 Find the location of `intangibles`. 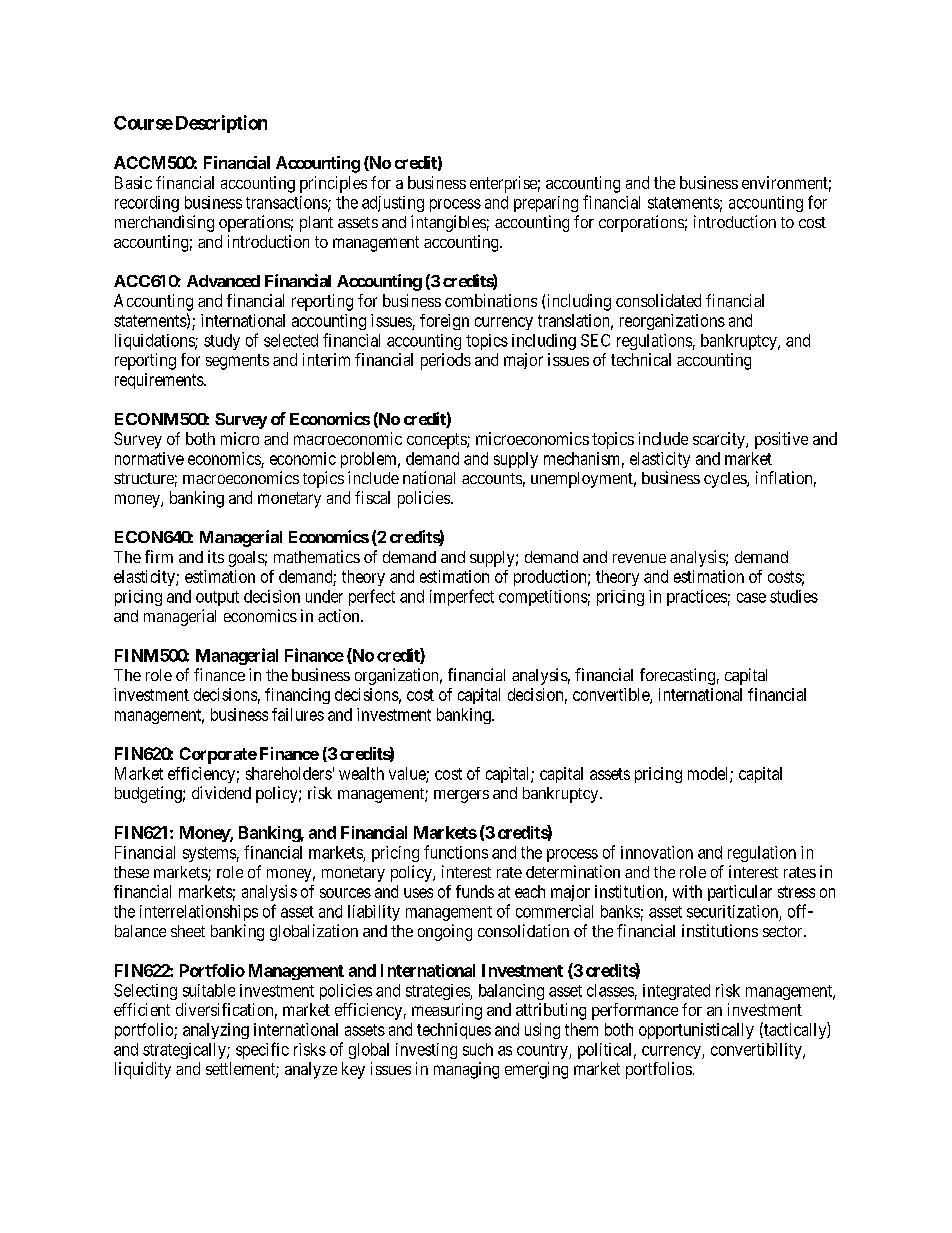

intangibles is located at coordinates (448, 223).
